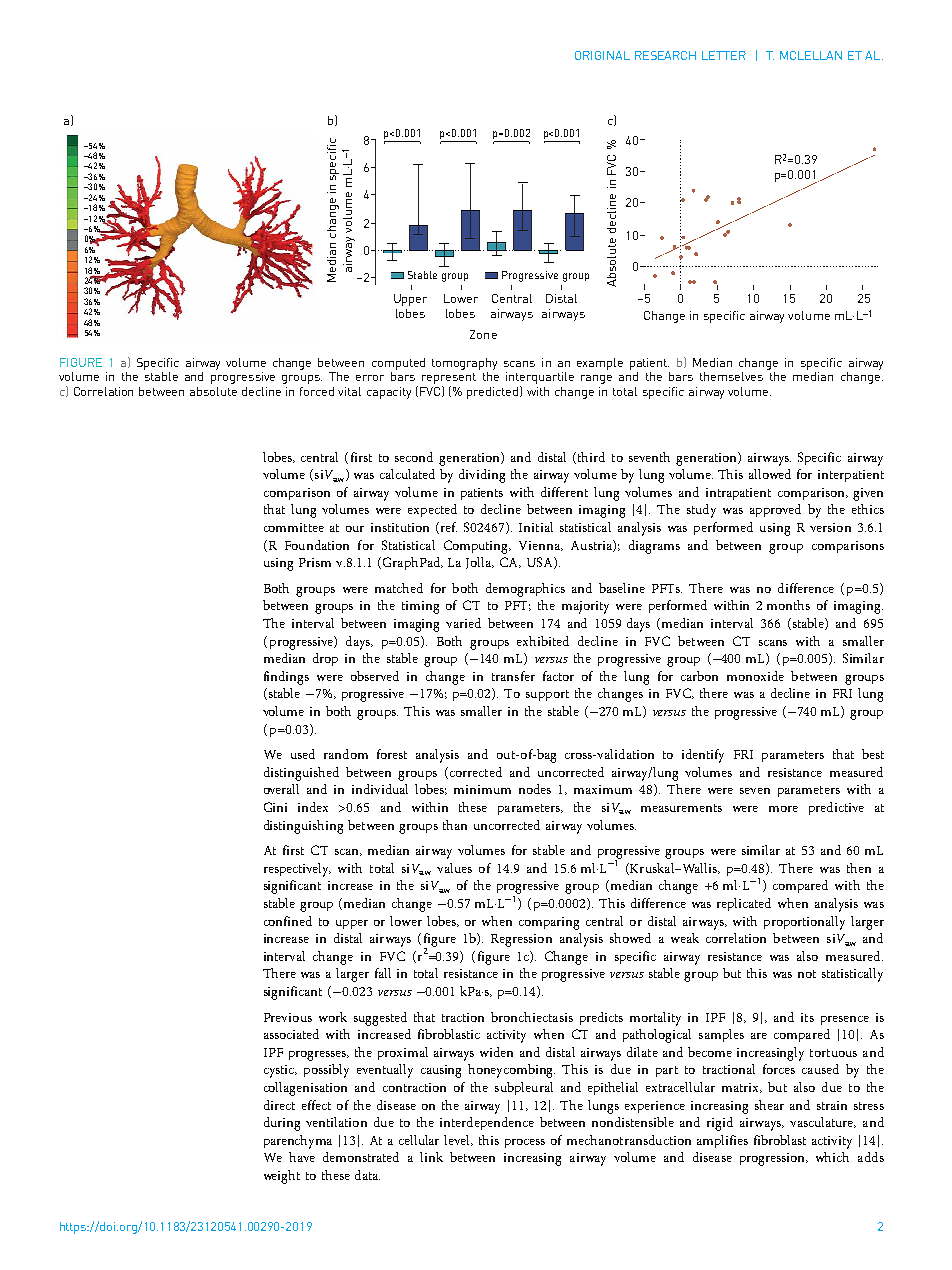  What do you see at coordinates (770, 474) in the screenshot?
I see `allowed` at bounding box center [770, 474].
